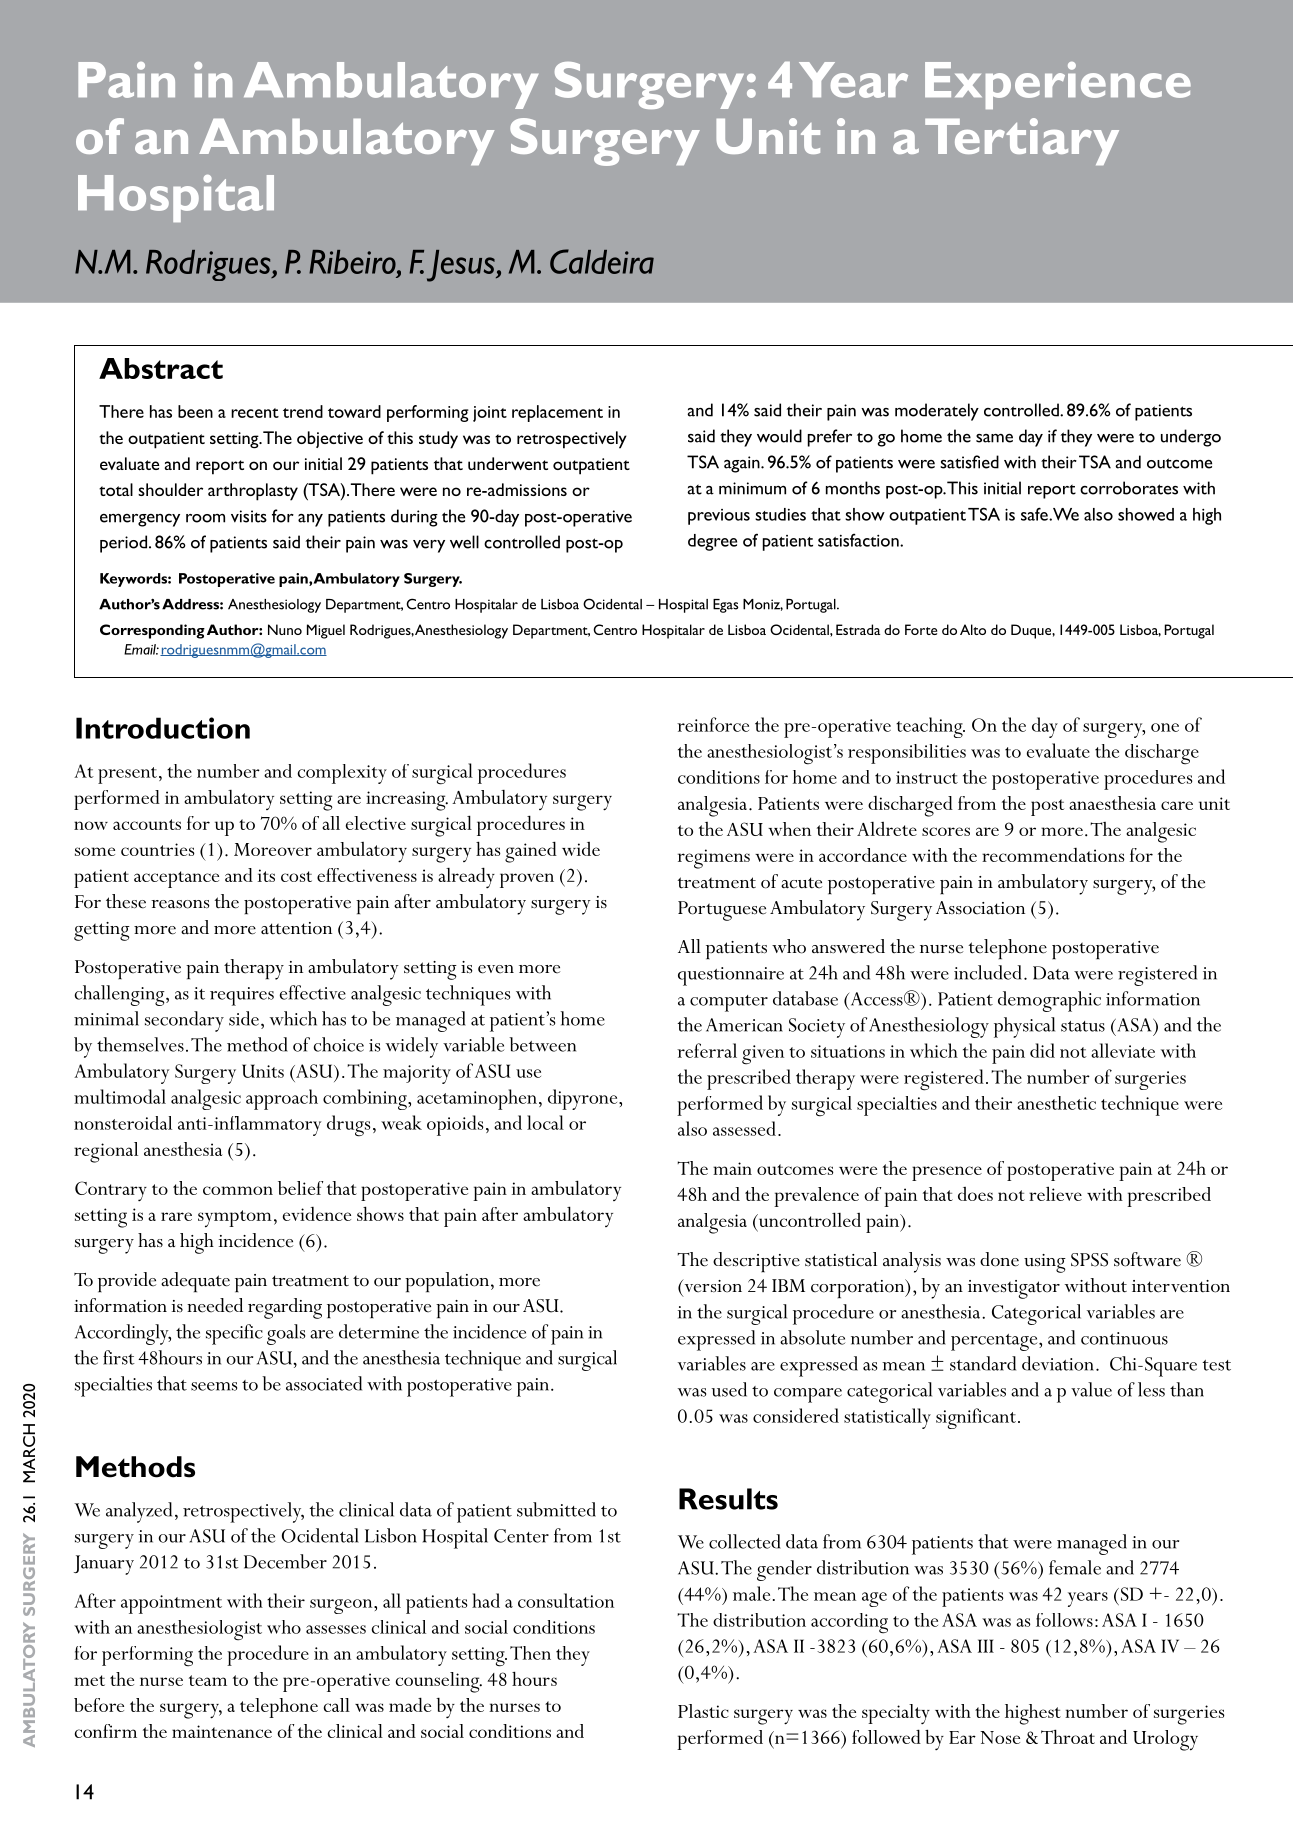  Describe the element at coordinates (1089, 1260) in the image. I see `SPSS` at that location.
